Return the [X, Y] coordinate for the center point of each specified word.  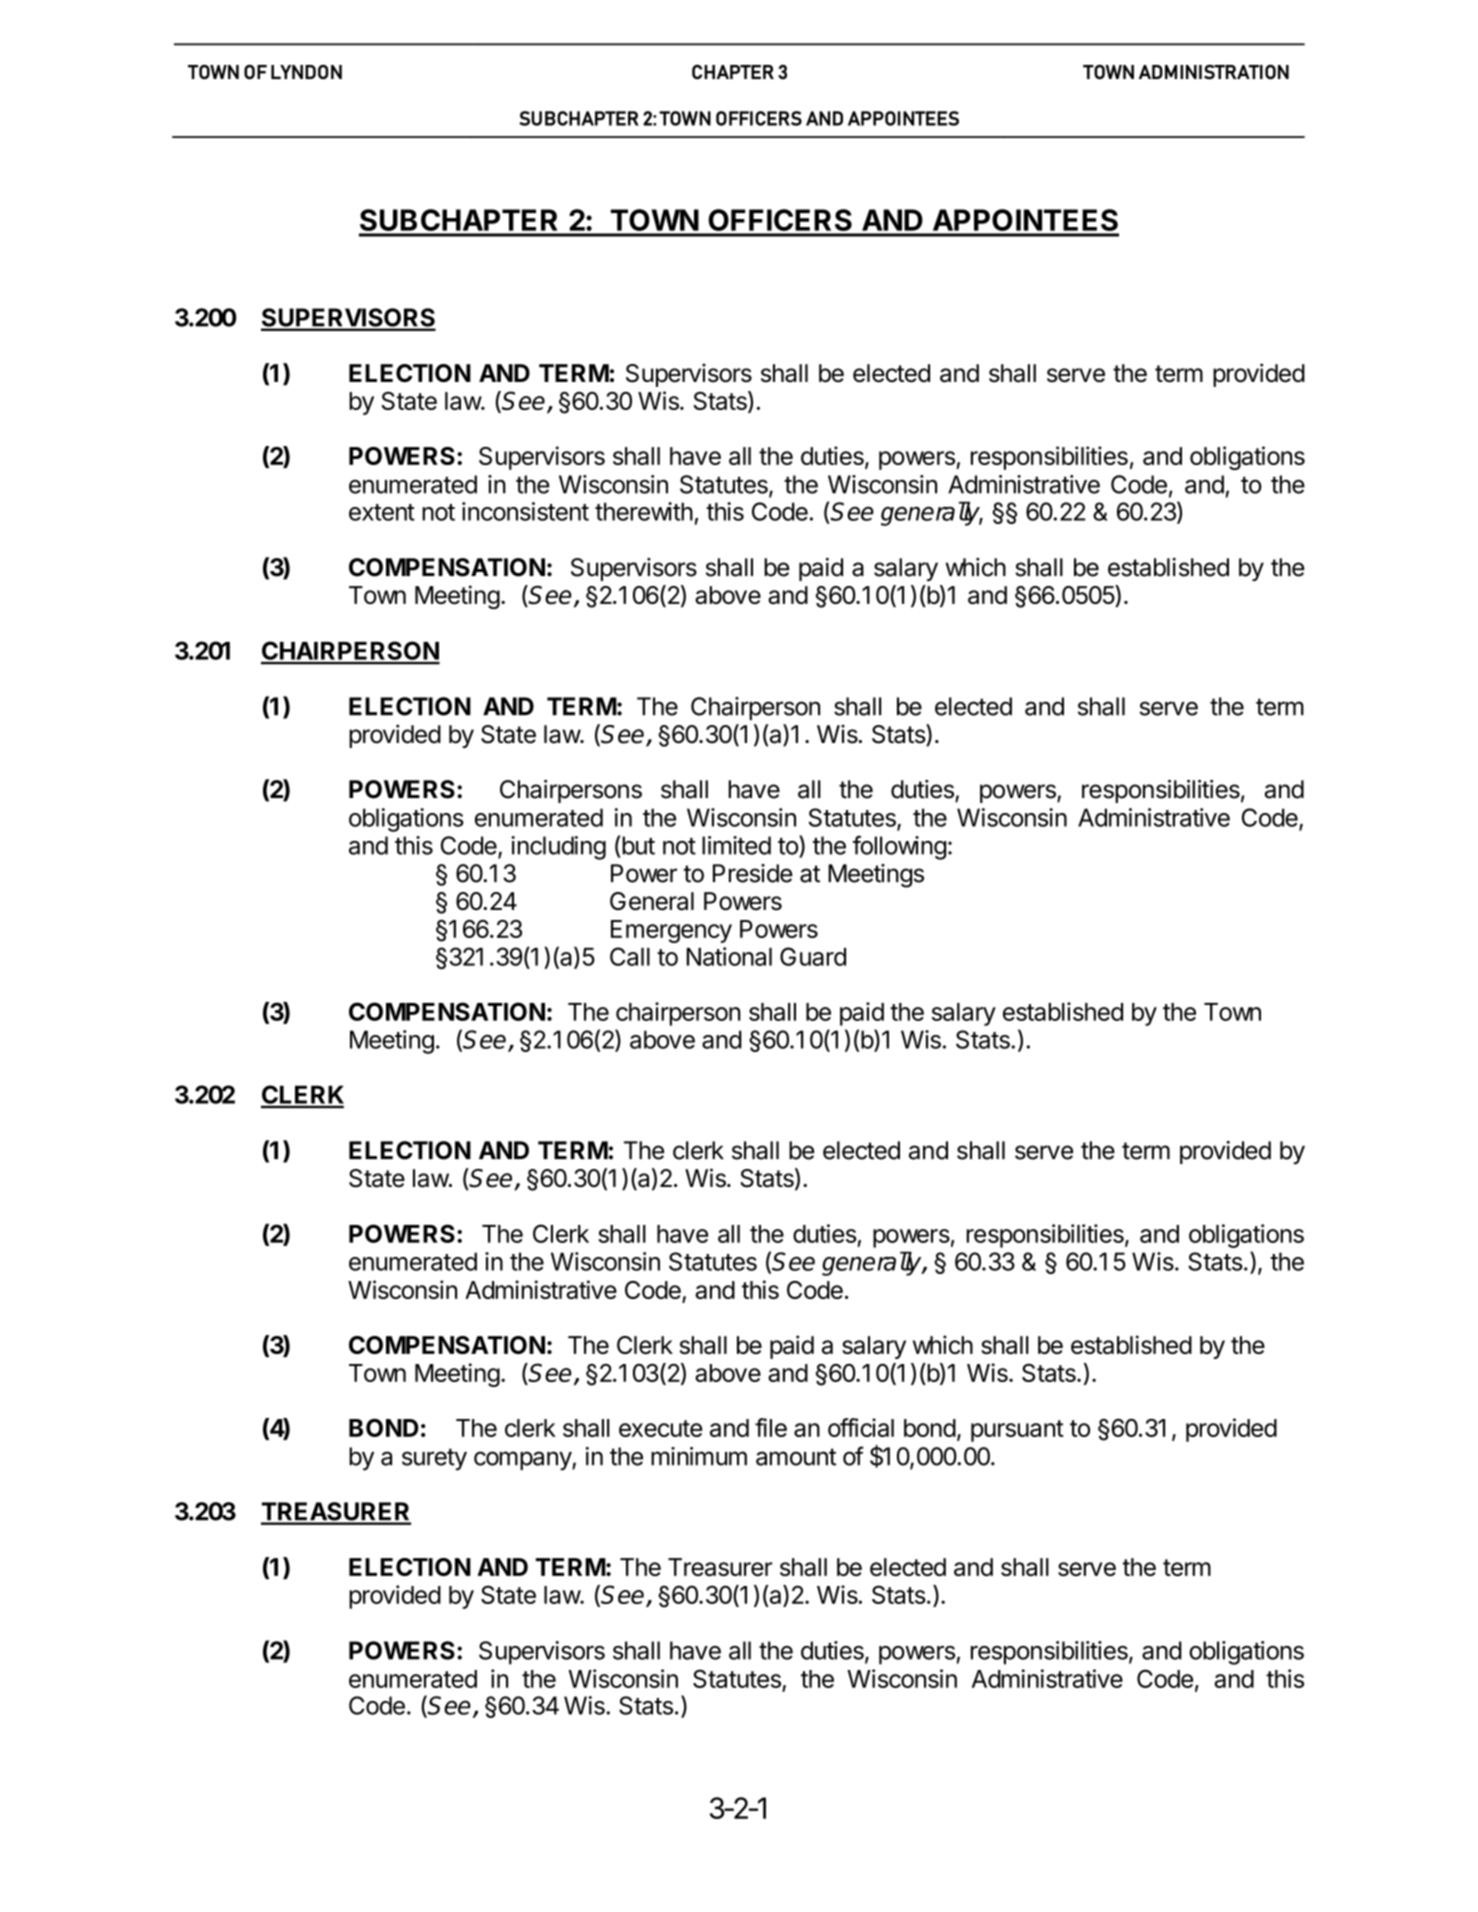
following [899, 847]
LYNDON [306, 72]
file [771, 1427]
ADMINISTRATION [1214, 72]
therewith [644, 511]
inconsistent [525, 511]
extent [382, 512]
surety [434, 1459]
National [729, 956]
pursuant [1017, 1431]
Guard [813, 956]
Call [630, 956]
